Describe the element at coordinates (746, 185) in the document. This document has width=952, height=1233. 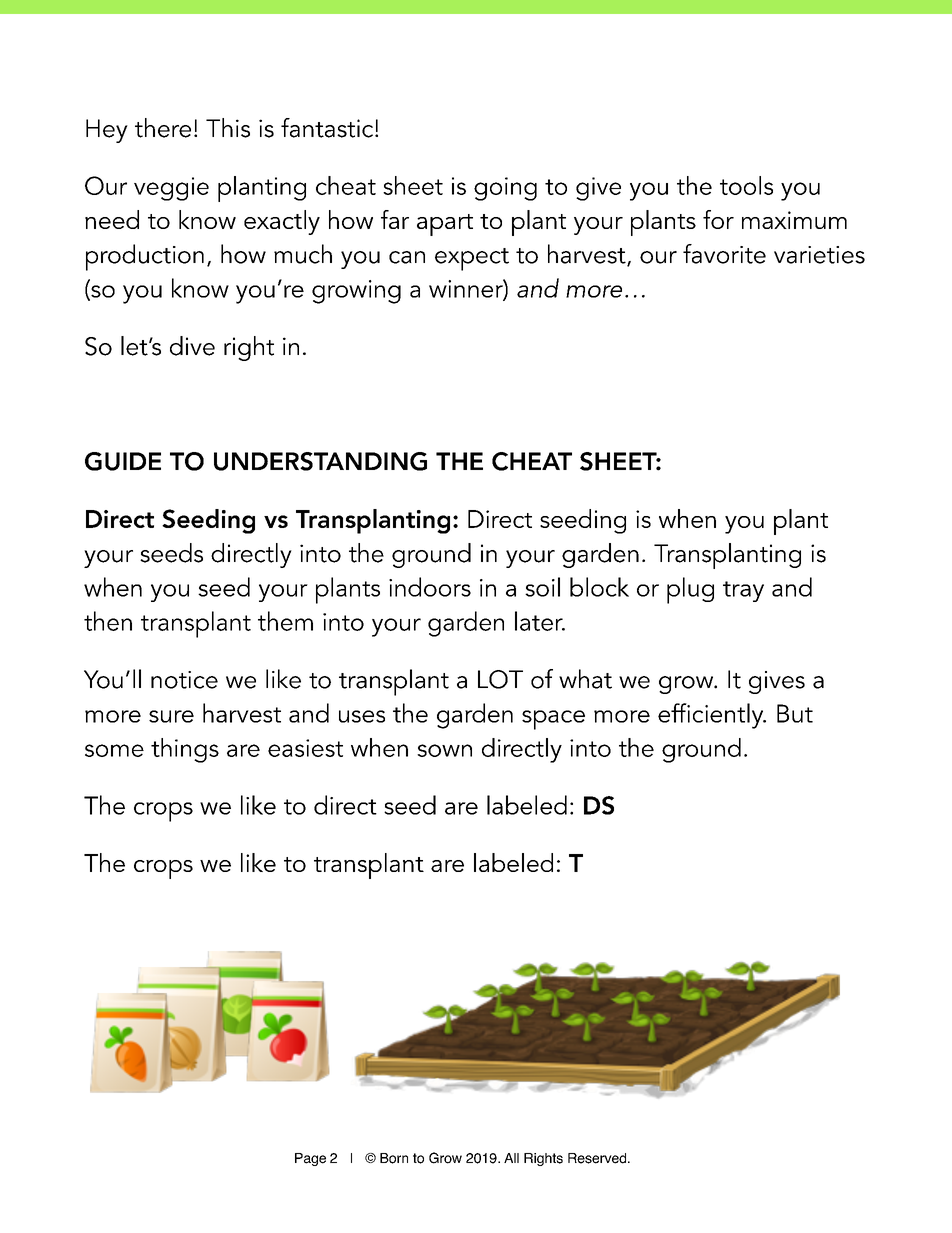
I see `tools` at that location.
